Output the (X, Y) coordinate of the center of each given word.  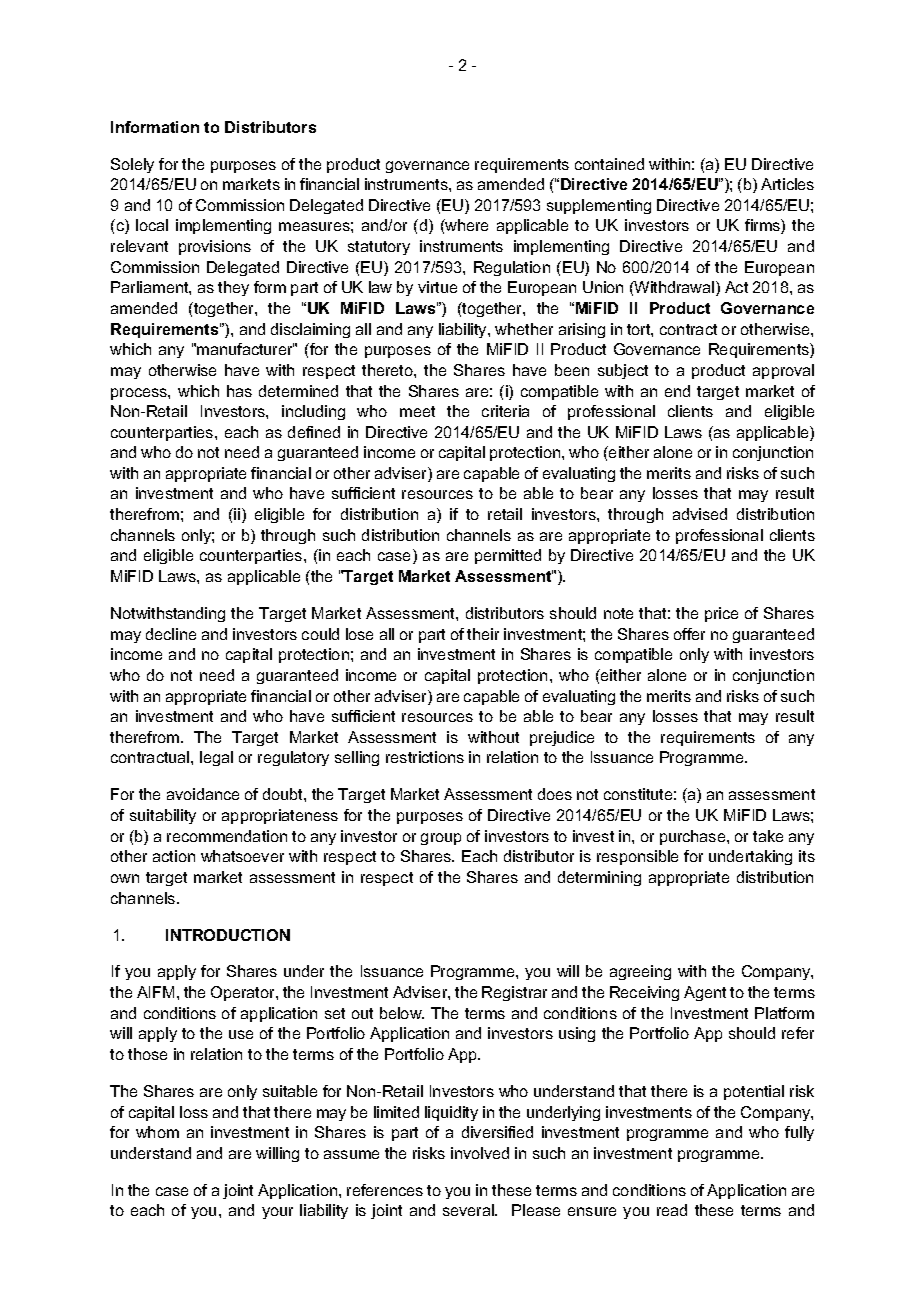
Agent (705, 993)
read (672, 1210)
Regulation (512, 268)
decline (171, 634)
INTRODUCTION (228, 935)
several (469, 1210)
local (152, 225)
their (483, 634)
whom (157, 1132)
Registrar (514, 993)
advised (700, 514)
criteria (505, 411)
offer (689, 634)
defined (314, 432)
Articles (787, 184)
